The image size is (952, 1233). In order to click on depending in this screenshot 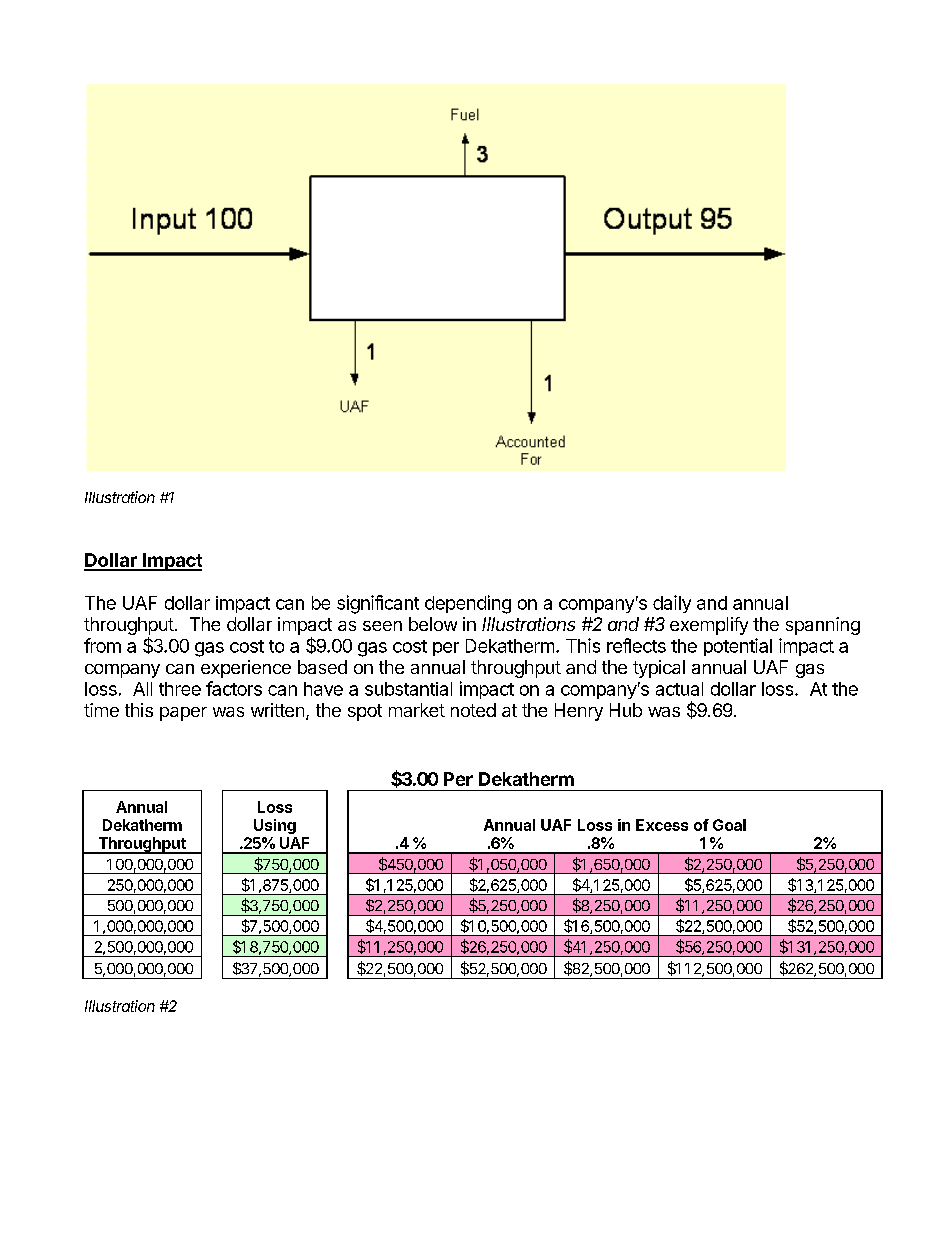, I will do `click(468, 604)`.
